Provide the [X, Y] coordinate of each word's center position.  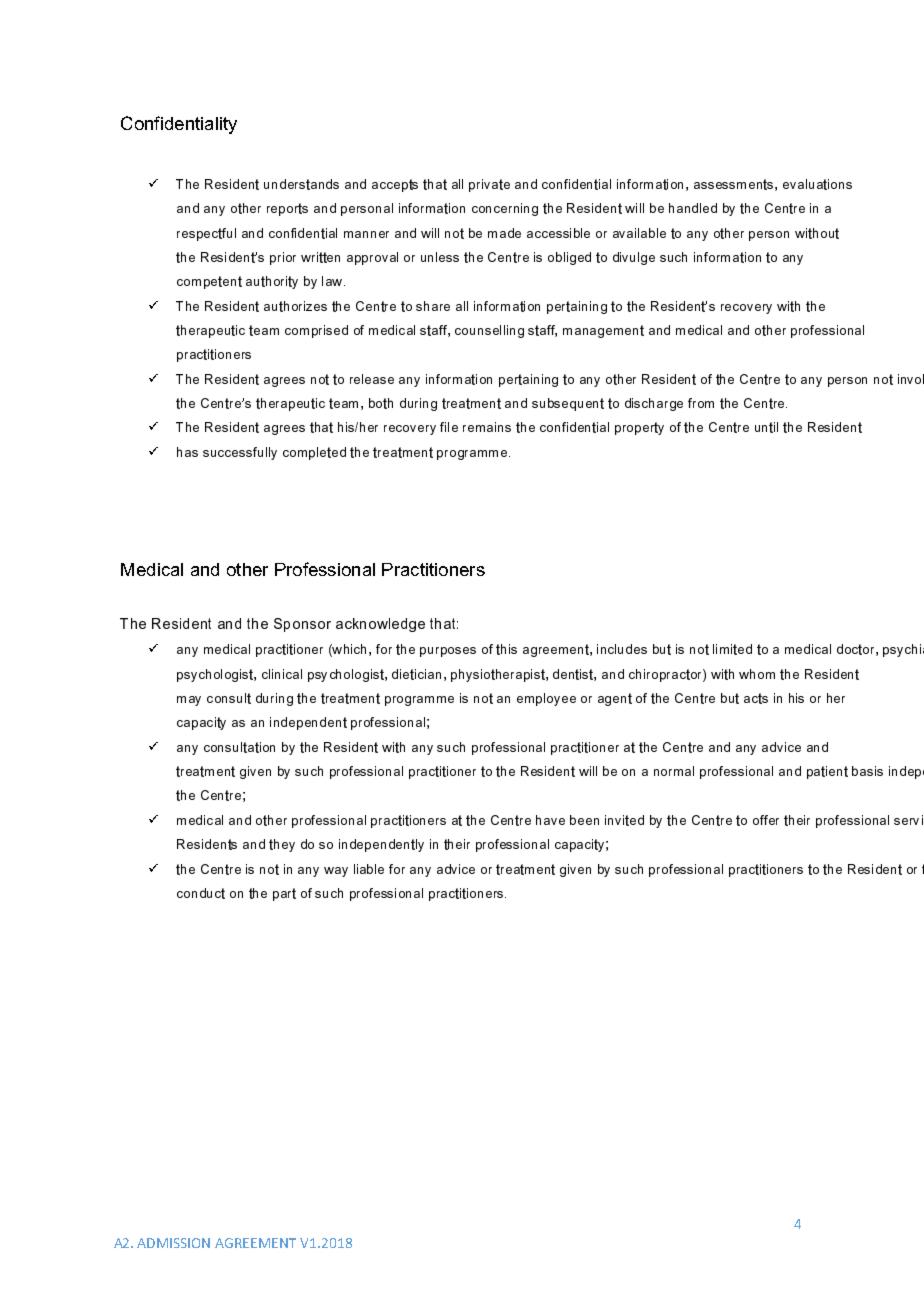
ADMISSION [173, 1243]
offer [766, 820]
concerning [505, 209]
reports [287, 209]
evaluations [817, 184]
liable [369, 869]
